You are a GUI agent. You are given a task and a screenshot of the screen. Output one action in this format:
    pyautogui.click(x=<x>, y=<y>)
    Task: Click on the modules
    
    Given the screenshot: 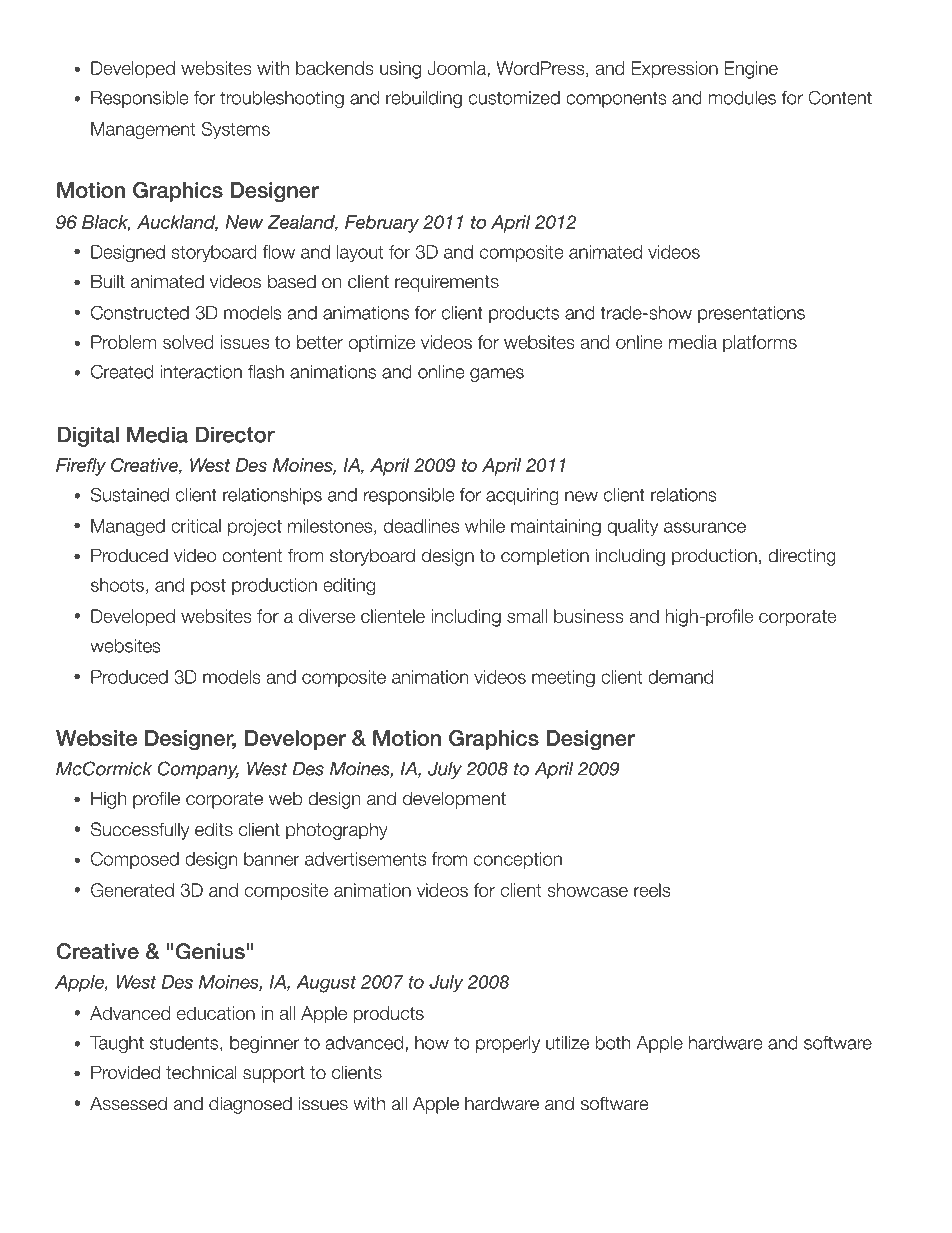 What is the action you would take?
    pyautogui.click(x=742, y=98)
